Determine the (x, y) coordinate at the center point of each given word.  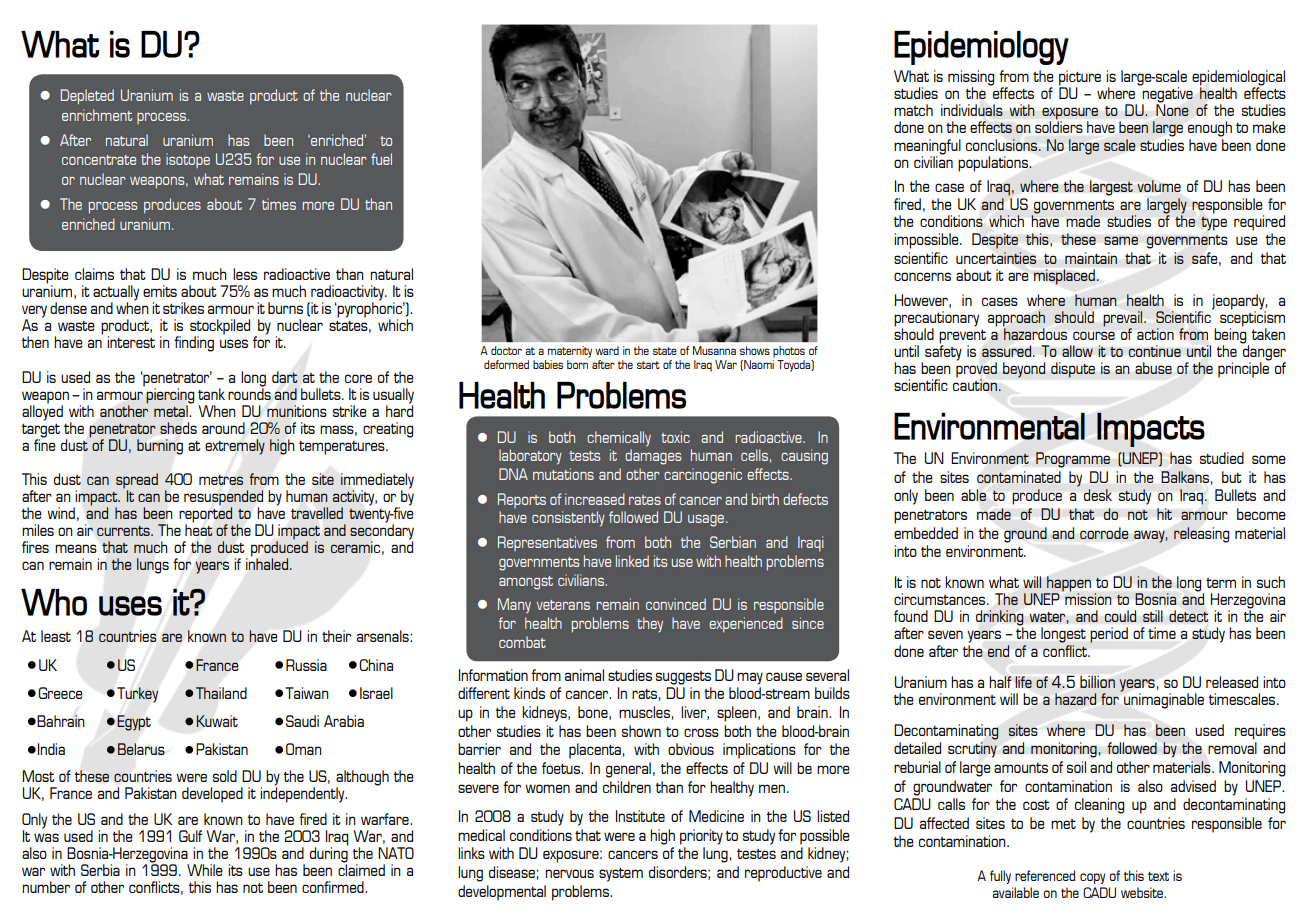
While (205, 870)
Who (54, 602)
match (913, 110)
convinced (676, 604)
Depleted (87, 97)
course (1094, 335)
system (621, 875)
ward (607, 350)
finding (194, 344)
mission (1087, 598)
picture (1080, 79)
